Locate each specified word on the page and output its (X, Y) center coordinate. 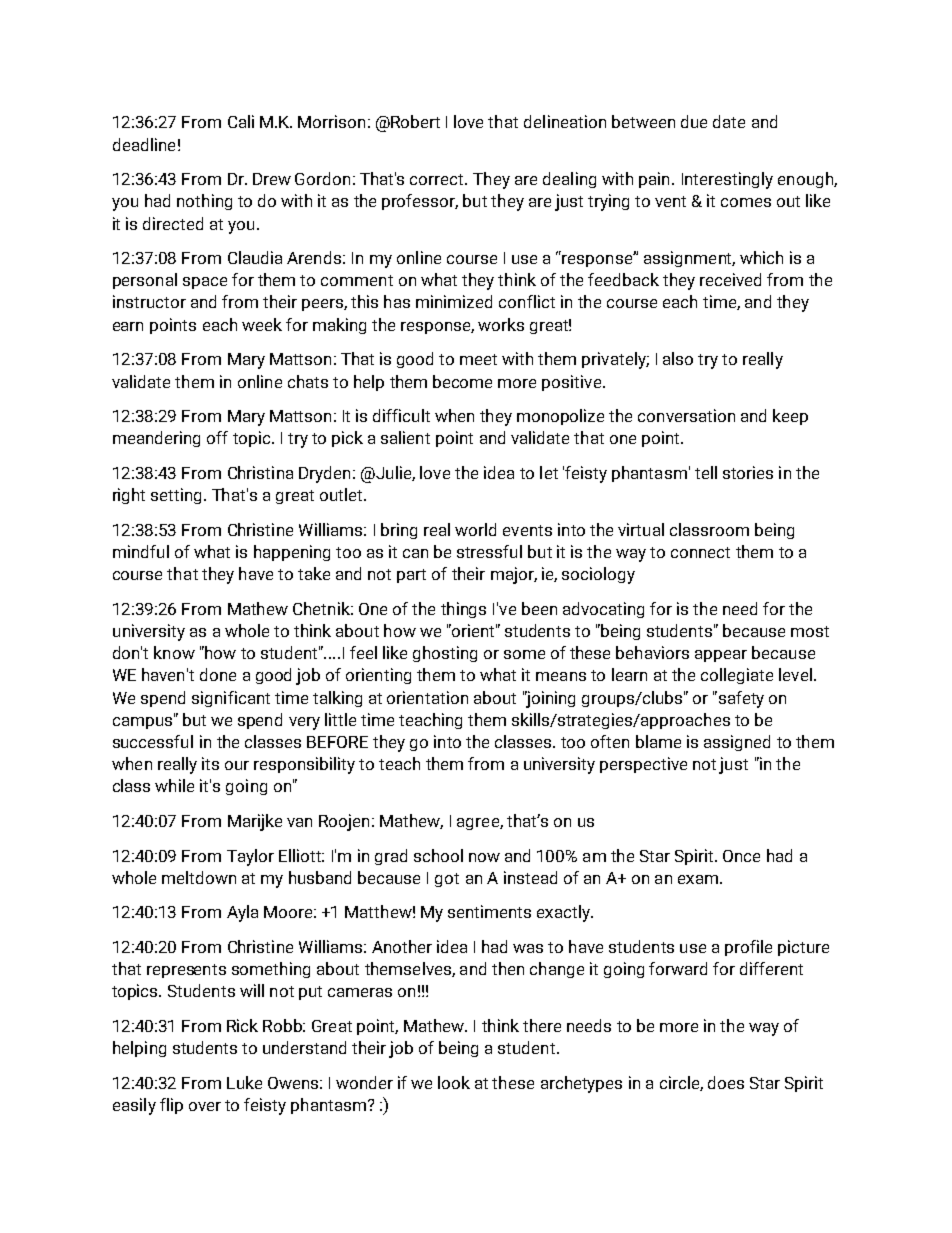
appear (721, 656)
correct (438, 179)
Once (741, 856)
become (462, 381)
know (174, 652)
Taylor (250, 857)
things (463, 610)
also (678, 358)
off (217, 437)
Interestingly (727, 180)
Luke (244, 1082)
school (438, 855)
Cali (241, 121)
